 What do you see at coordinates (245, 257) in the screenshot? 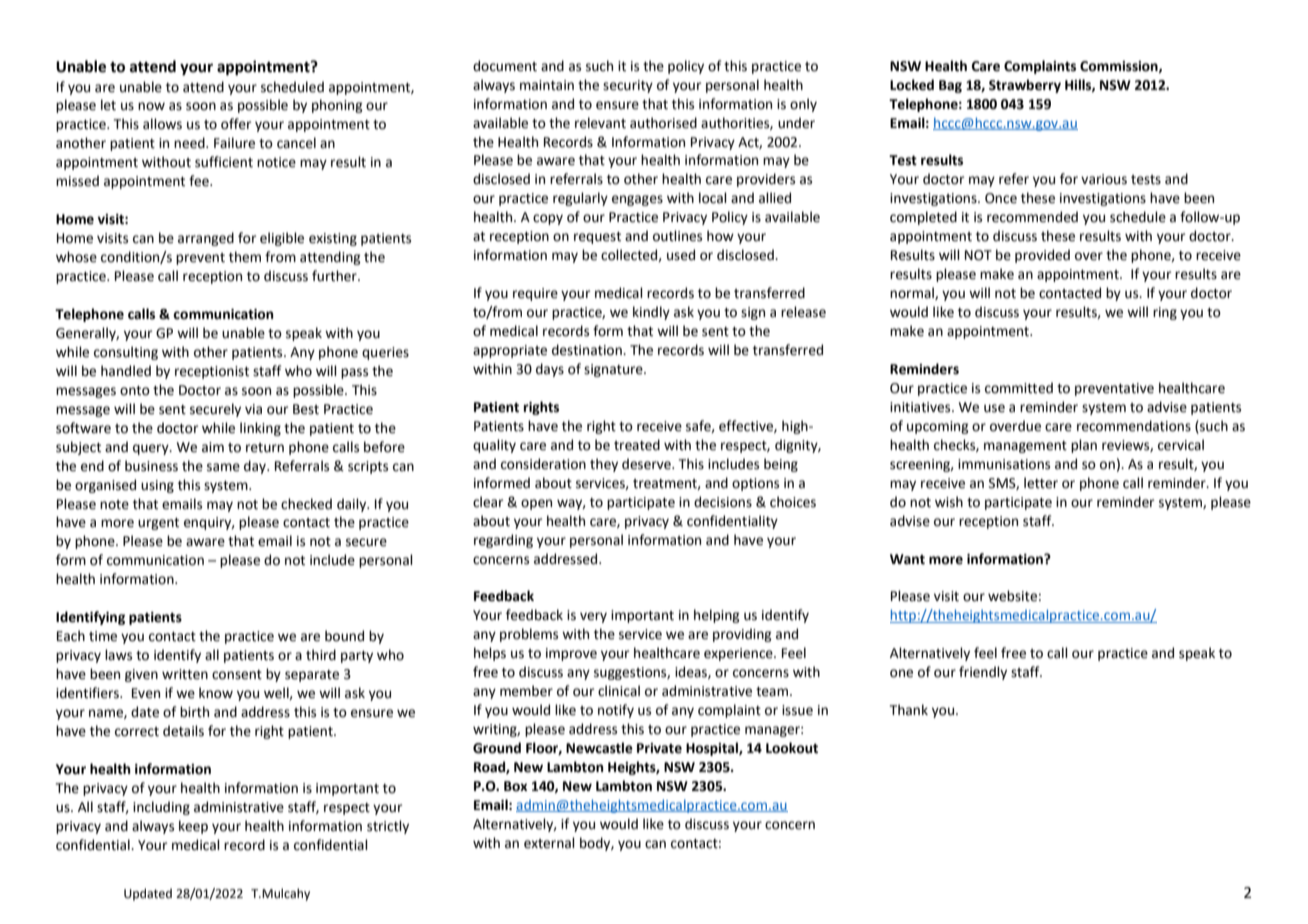
I see `them` at bounding box center [245, 257].
